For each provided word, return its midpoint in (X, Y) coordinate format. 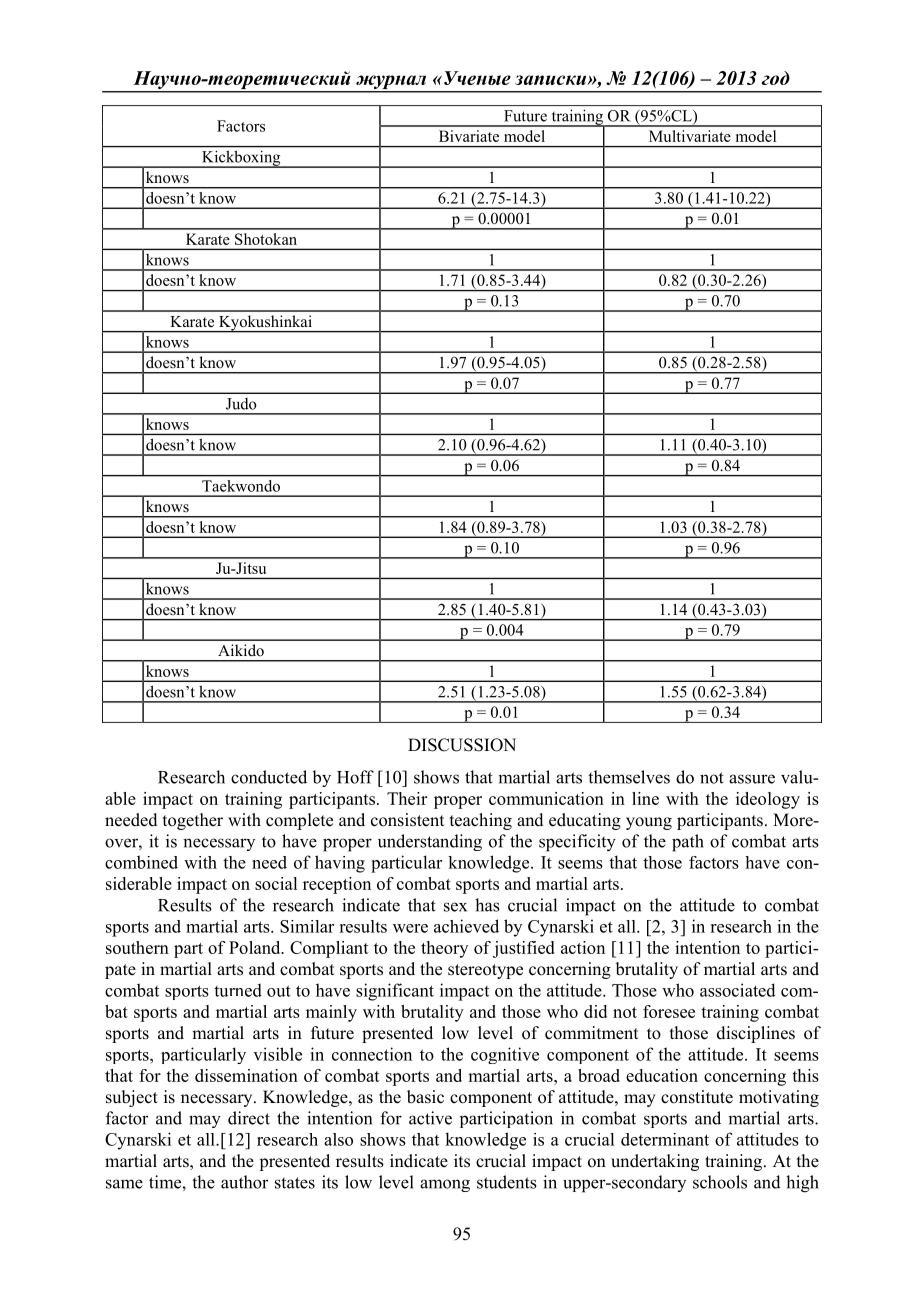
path (688, 843)
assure (752, 779)
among (445, 1185)
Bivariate (469, 136)
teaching (481, 821)
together (193, 821)
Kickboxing (241, 159)
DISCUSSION (462, 745)
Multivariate (690, 136)
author (245, 1182)
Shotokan (266, 239)
